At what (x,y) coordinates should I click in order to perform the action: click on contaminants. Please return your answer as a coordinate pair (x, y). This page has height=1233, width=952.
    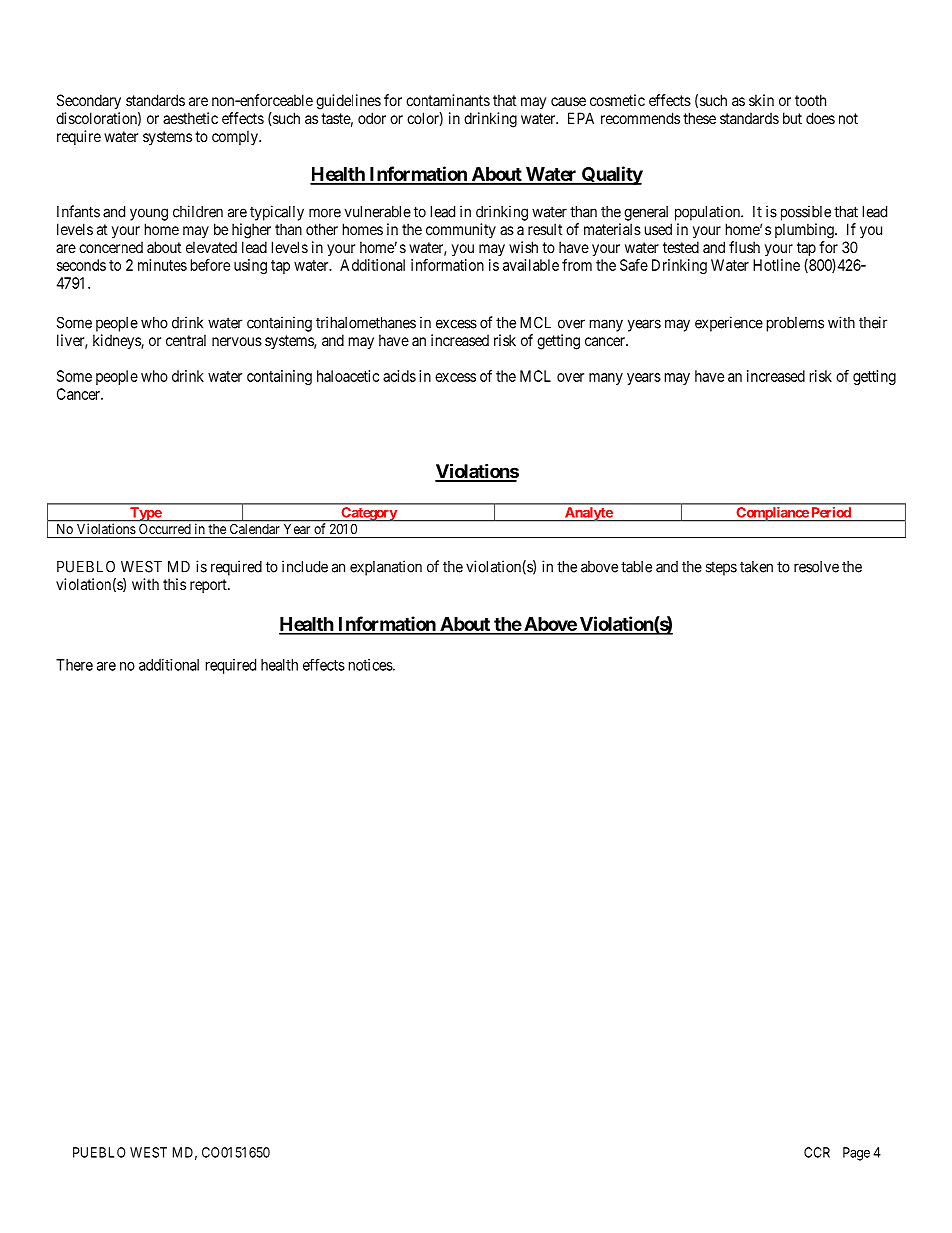
    Looking at the image, I should click on (448, 100).
